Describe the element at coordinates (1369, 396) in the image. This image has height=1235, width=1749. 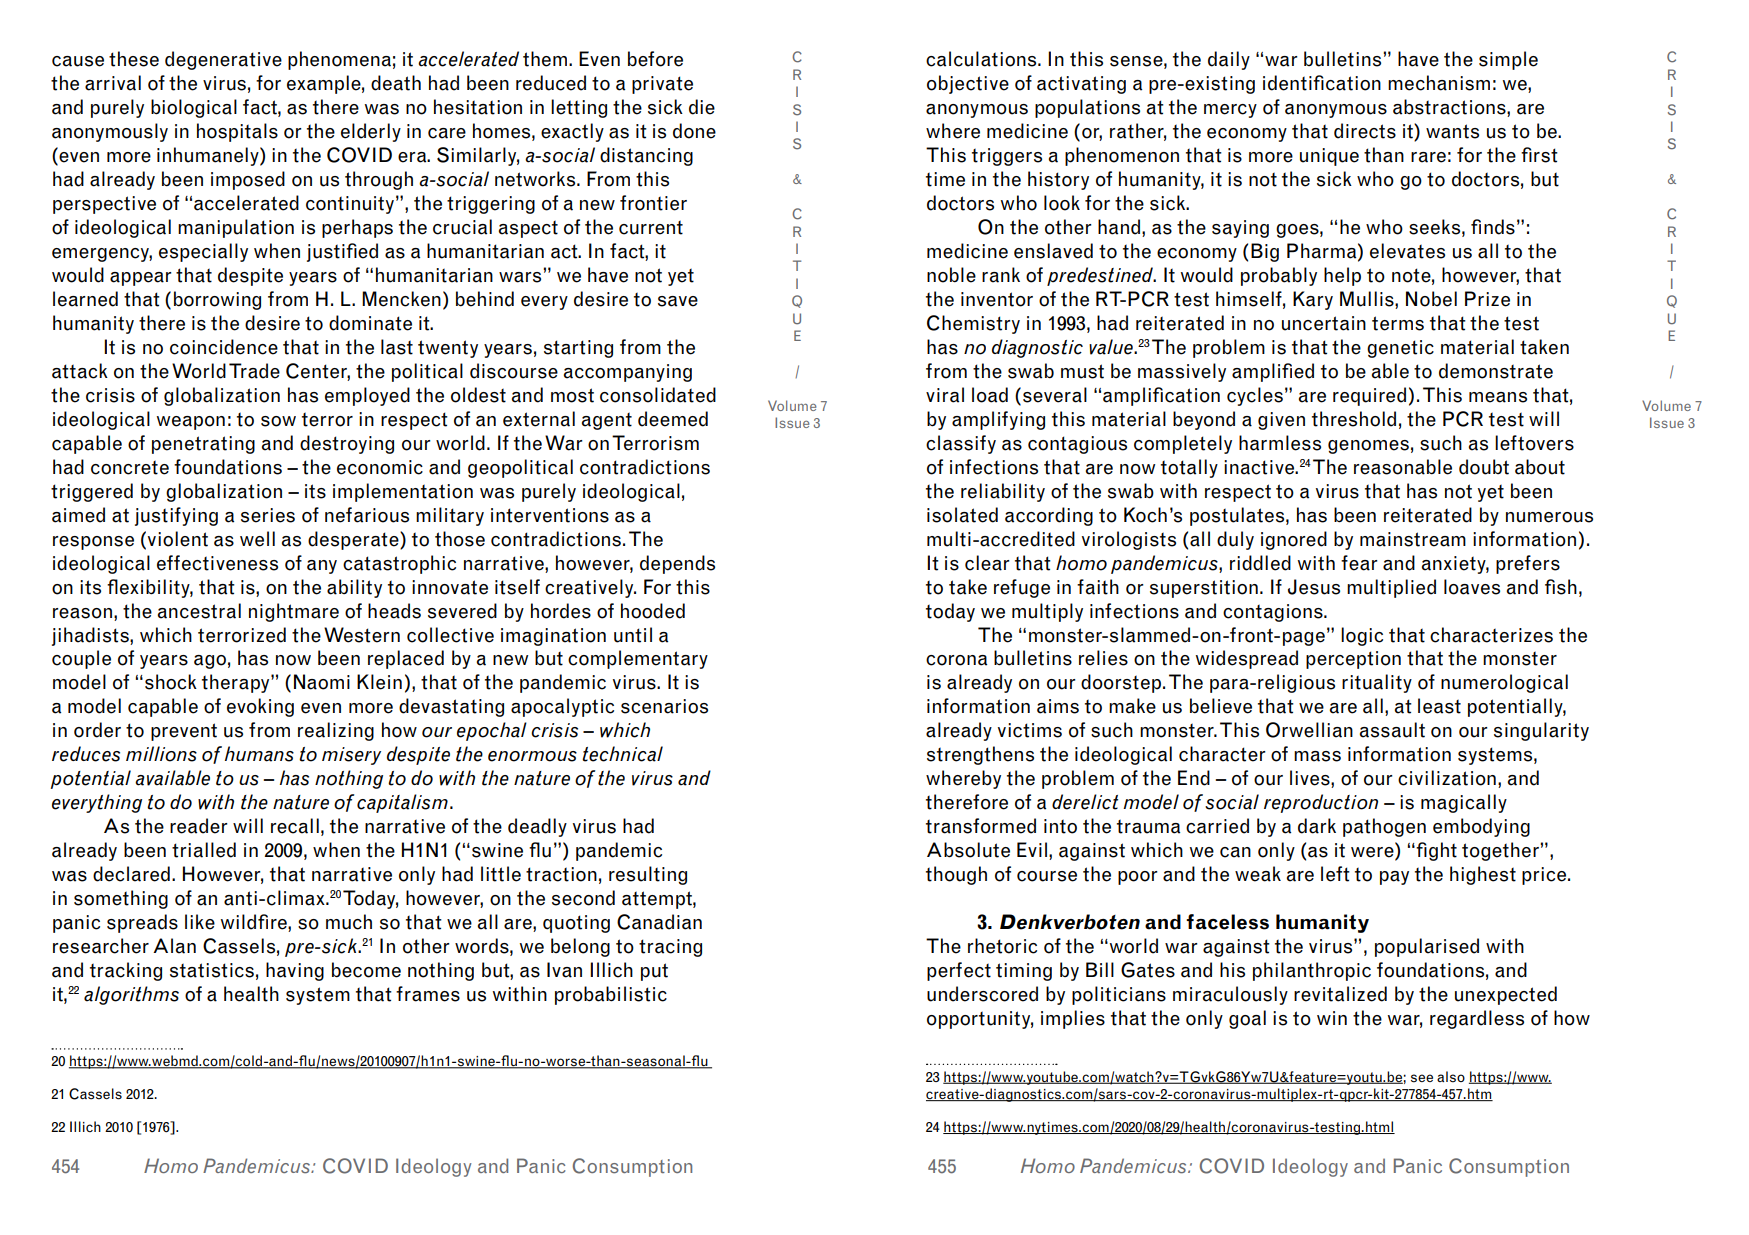
I see `required` at that location.
